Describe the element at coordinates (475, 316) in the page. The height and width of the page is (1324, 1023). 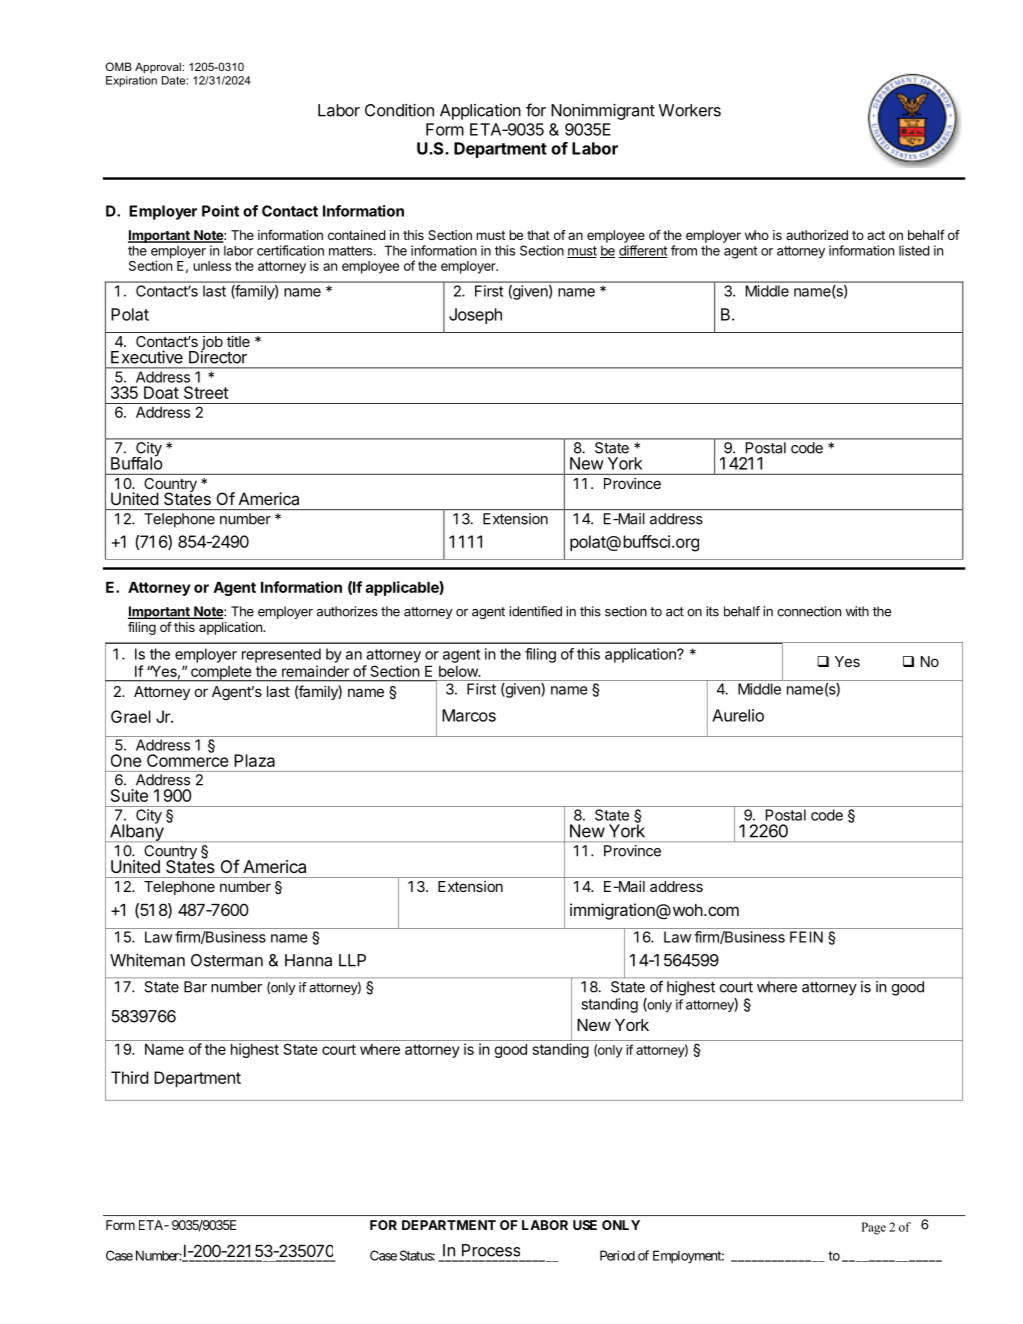
I see `Joseph` at that location.
